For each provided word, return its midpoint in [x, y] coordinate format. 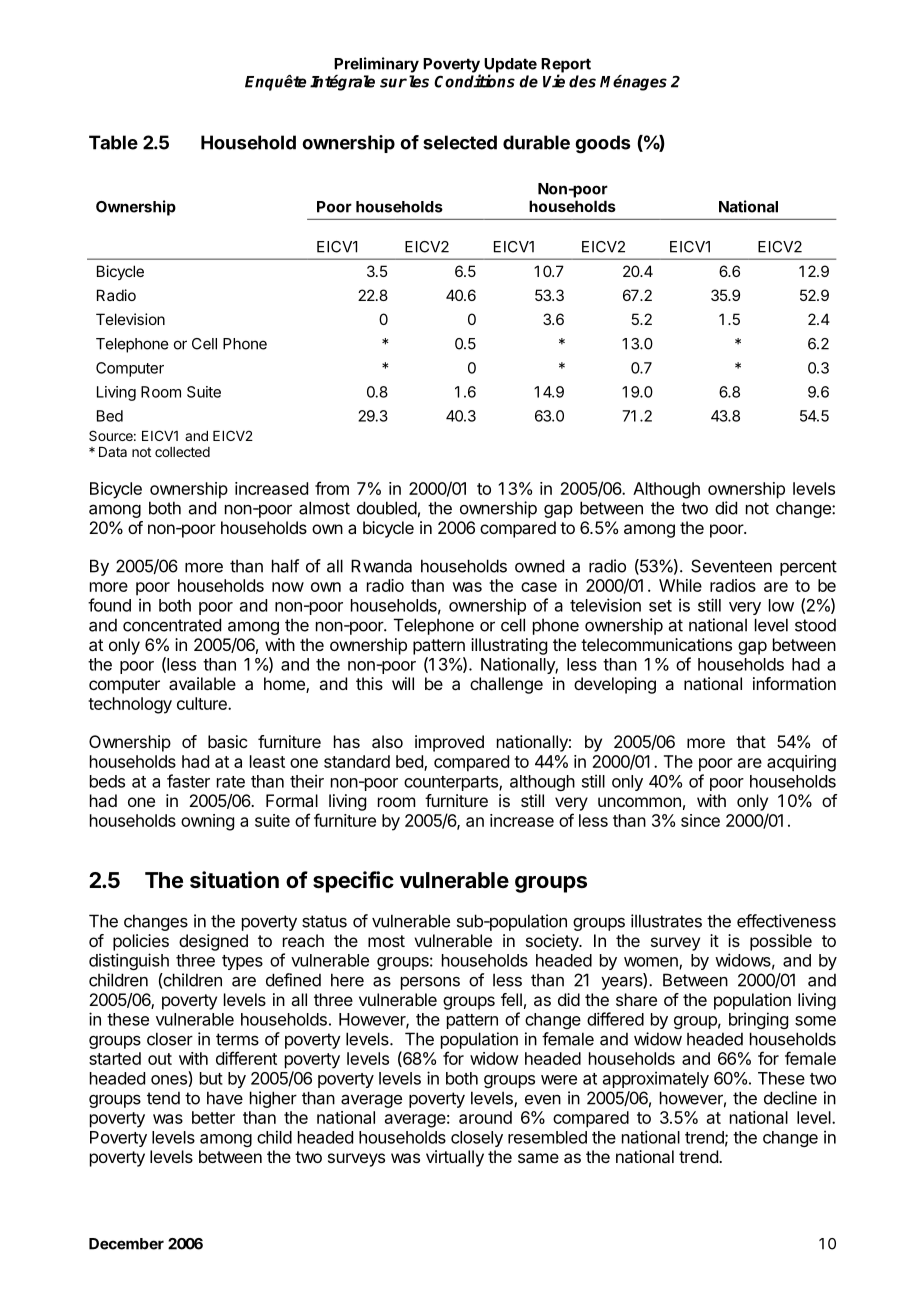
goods [602, 144]
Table [113, 142]
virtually [455, 1158]
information [794, 683]
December [126, 1244]
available [202, 683]
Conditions [474, 81]
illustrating [509, 646]
